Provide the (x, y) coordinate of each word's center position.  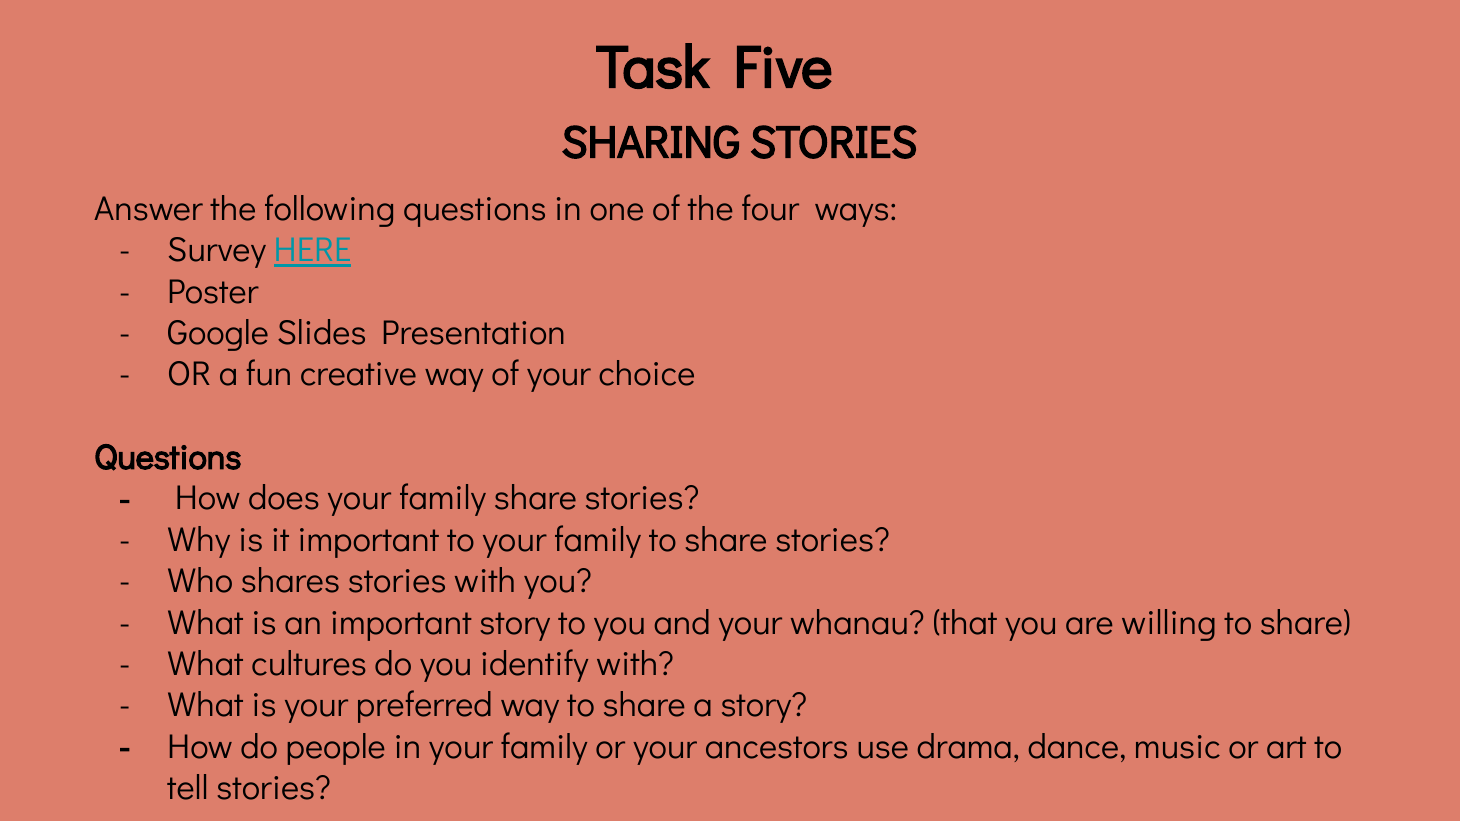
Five (784, 67)
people (336, 749)
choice (646, 373)
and (682, 622)
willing (1168, 625)
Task (653, 66)
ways (851, 215)
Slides (321, 332)
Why (199, 542)
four (770, 207)
